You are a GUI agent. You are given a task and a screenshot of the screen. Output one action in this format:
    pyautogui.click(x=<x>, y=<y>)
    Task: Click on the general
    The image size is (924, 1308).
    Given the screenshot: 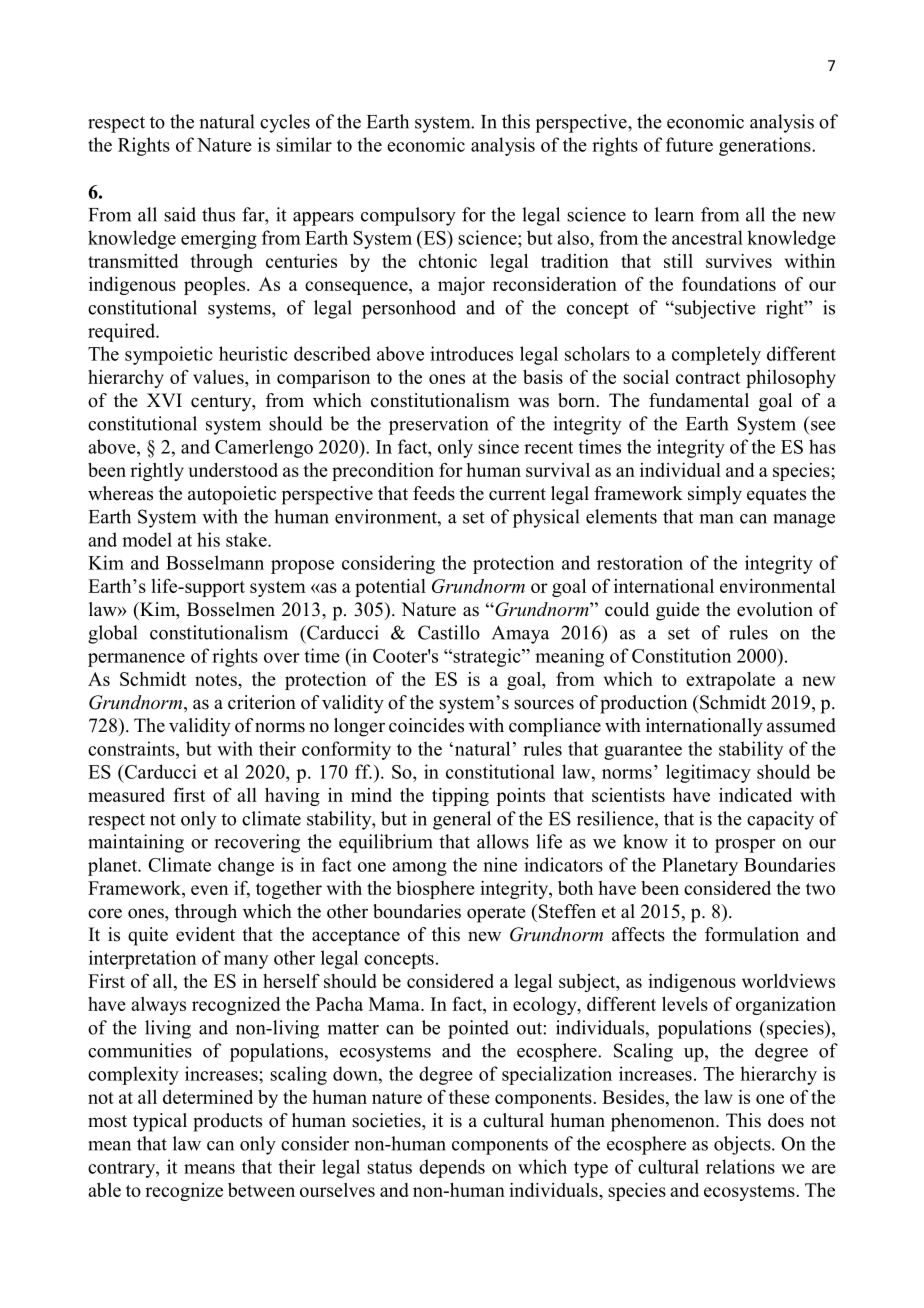 What is the action you would take?
    pyautogui.click(x=462, y=820)
